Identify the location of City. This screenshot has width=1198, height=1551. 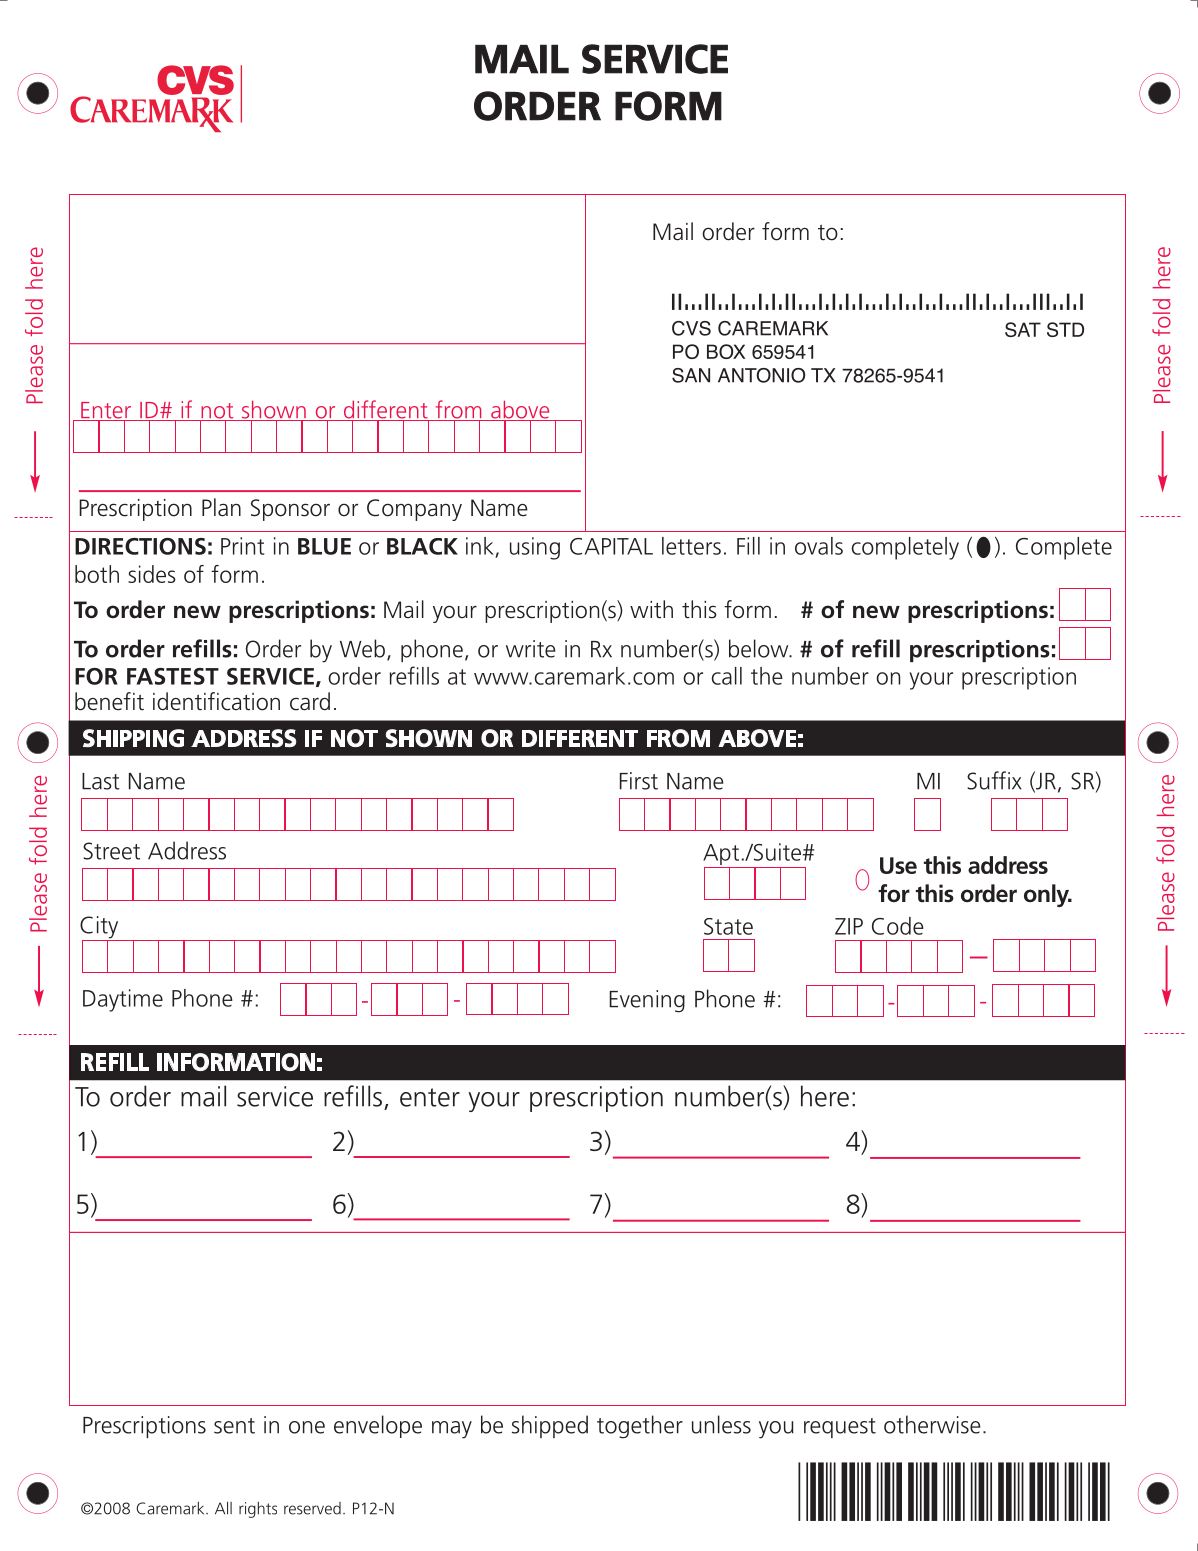
(100, 928).
